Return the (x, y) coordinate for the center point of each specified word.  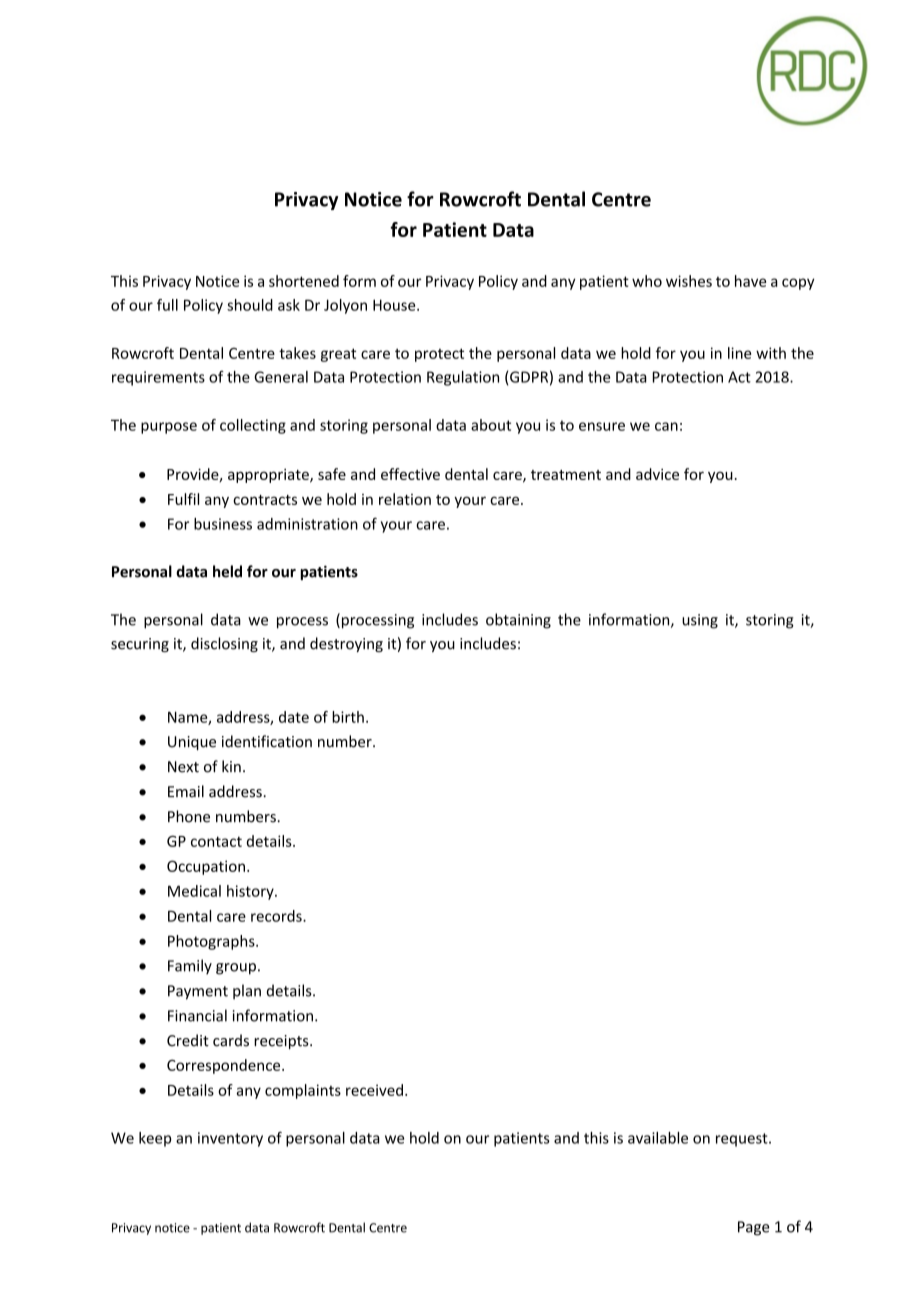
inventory (230, 1139)
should (250, 305)
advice (657, 474)
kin (231, 766)
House (395, 305)
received (374, 1090)
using (700, 621)
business (223, 524)
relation (405, 499)
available (658, 1138)
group (236, 969)
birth (348, 717)
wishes (689, 281)
